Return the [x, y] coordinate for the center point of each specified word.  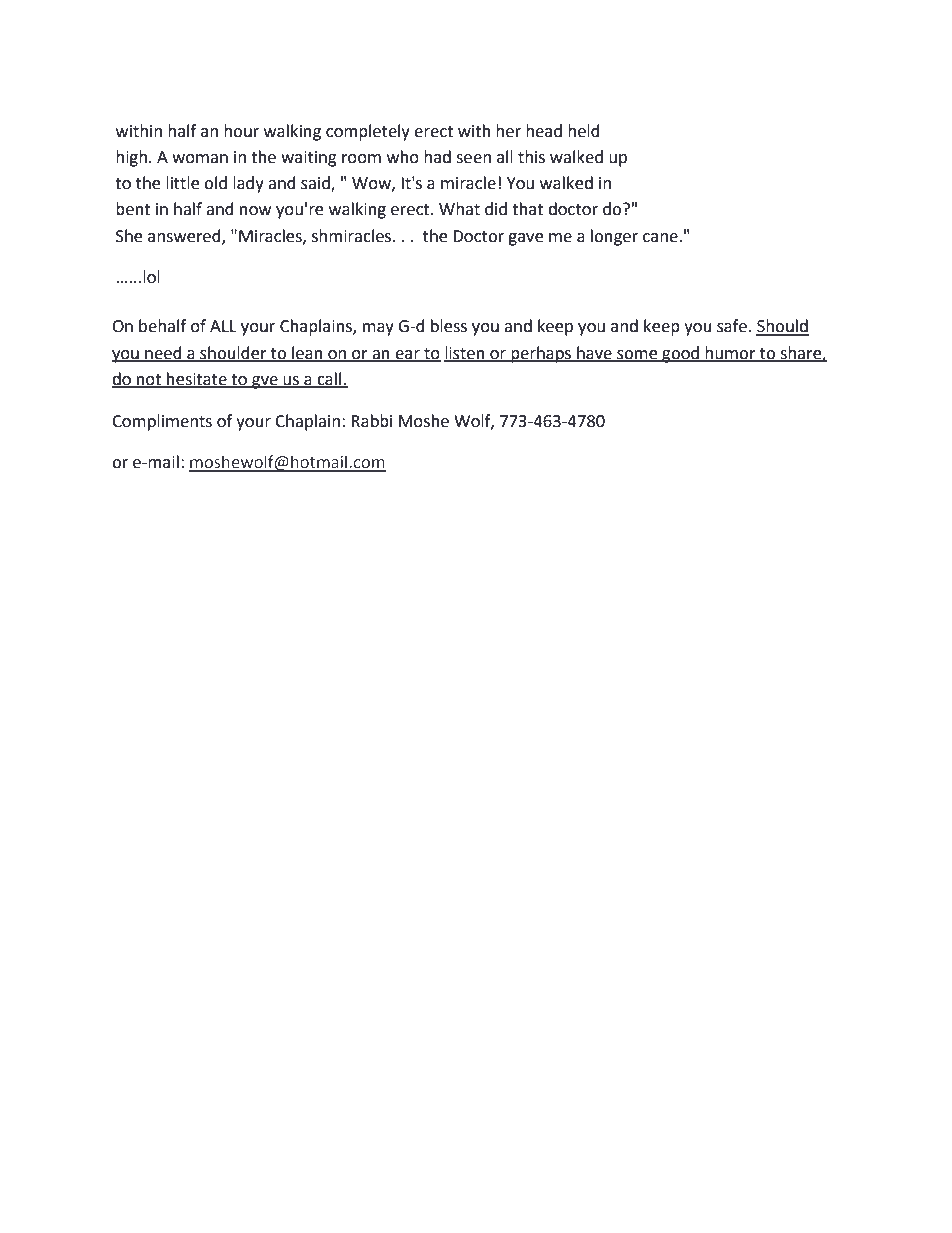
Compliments [162, 422]
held [584, 131]
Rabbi [371, 421]
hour [241, 131]
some [637, 355]
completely [368, 132]
